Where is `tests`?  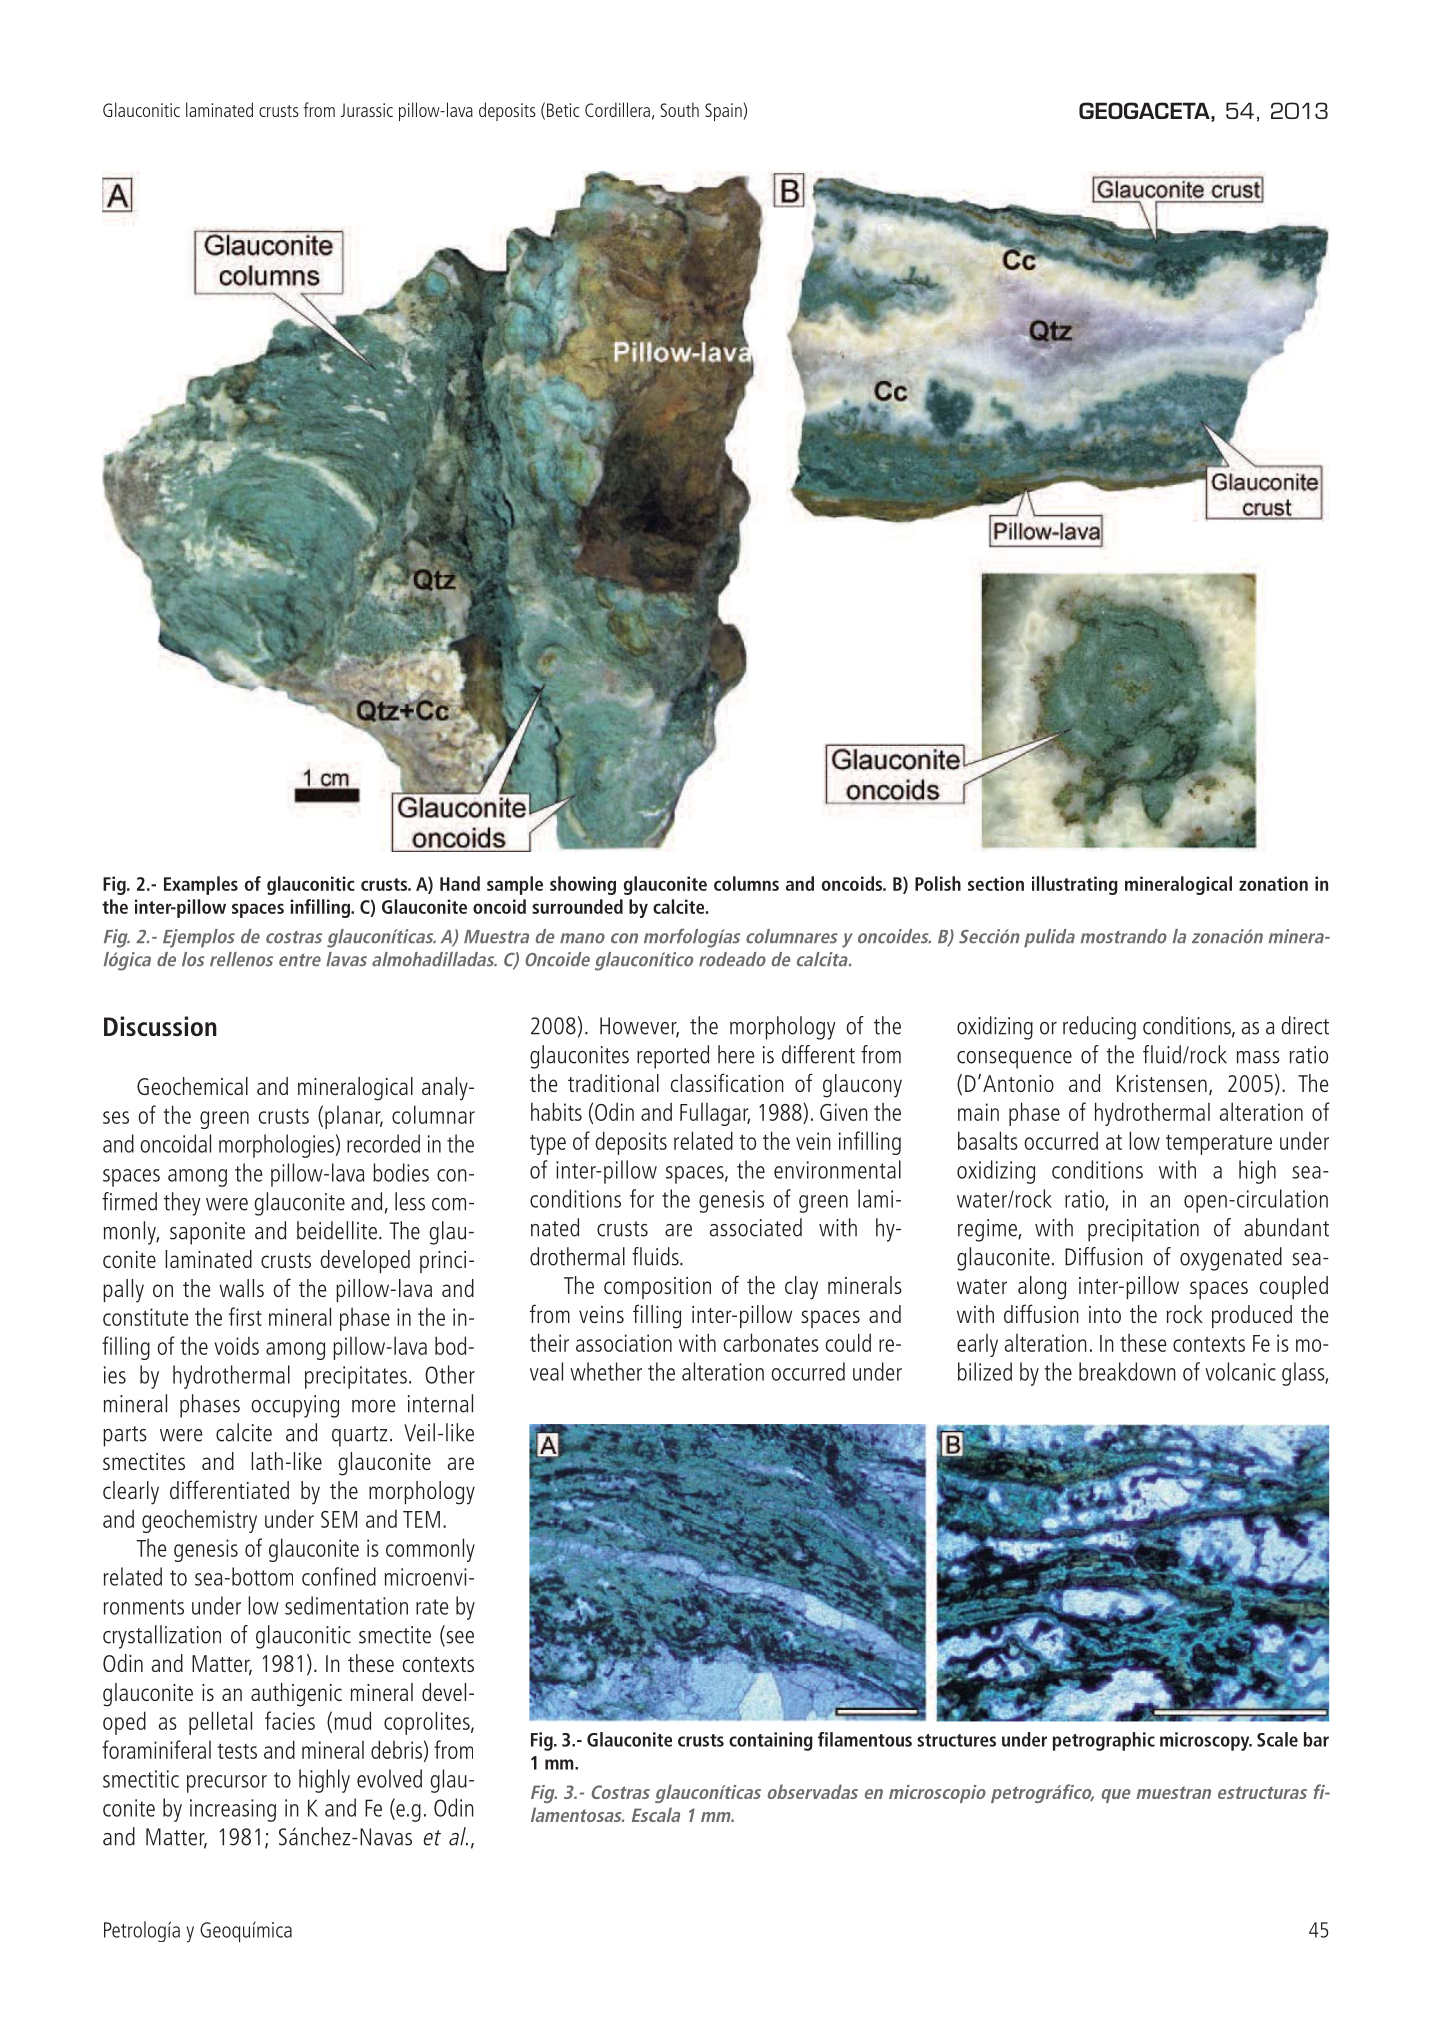
tests is located at coordinates (237, 1751).
